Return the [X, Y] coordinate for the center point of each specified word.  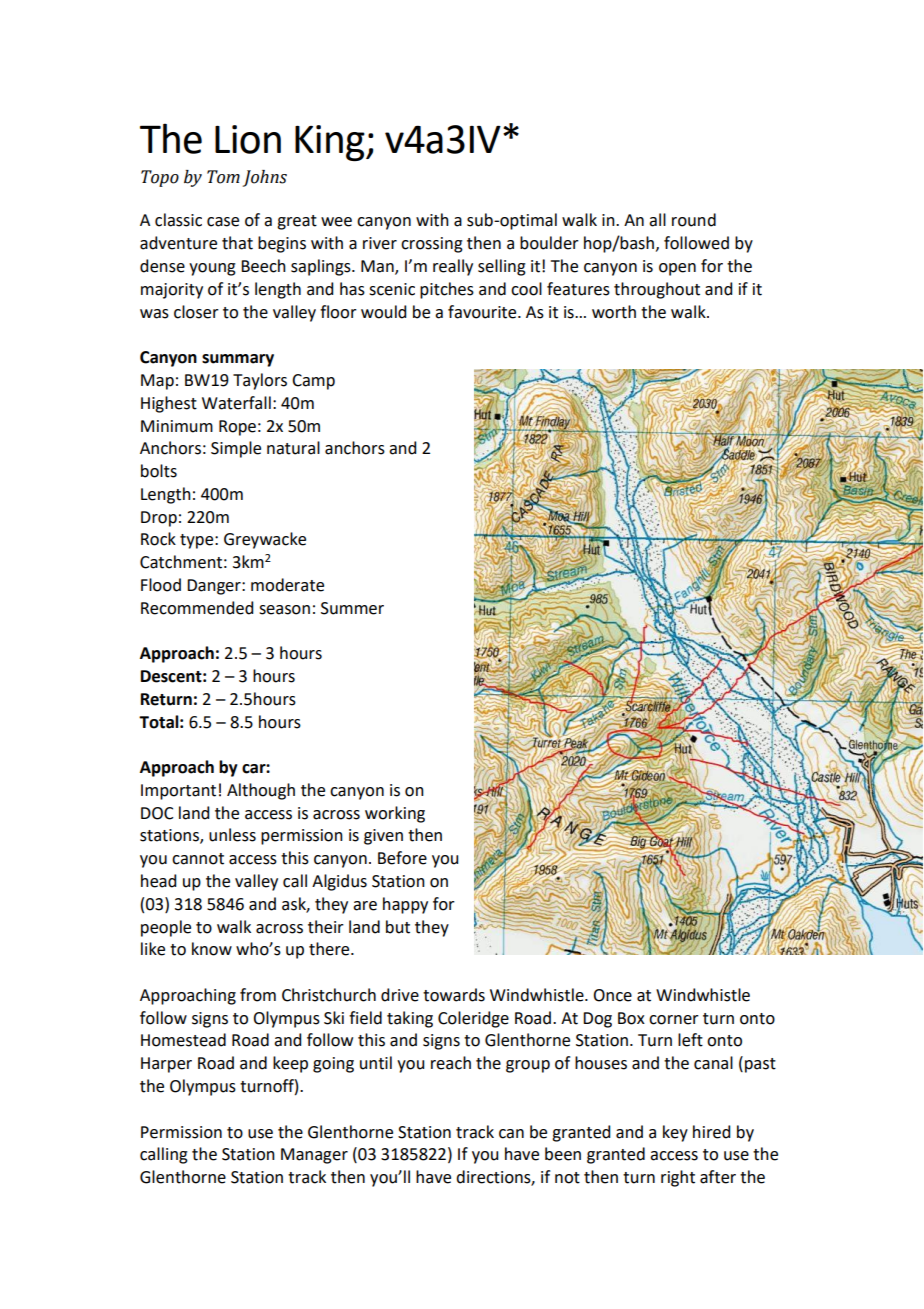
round [694, 220]
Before [402, 858]
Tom [223, 177]
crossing [432, 245]
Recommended [197, 608]
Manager [314, 1156]
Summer [352, 608]
